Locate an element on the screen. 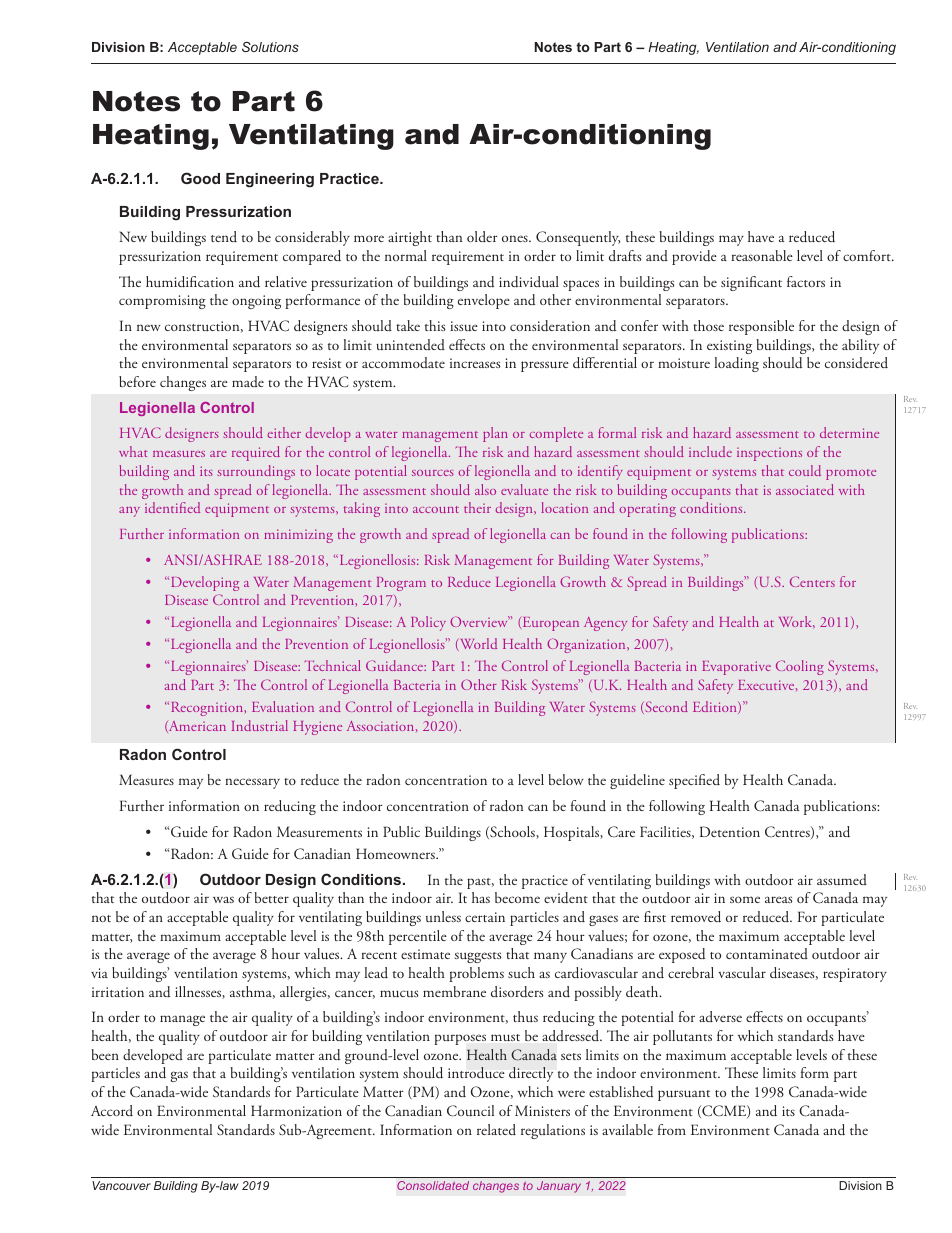 The image size is (952, 1233). Solutions is located at coordinates (270, 47).
